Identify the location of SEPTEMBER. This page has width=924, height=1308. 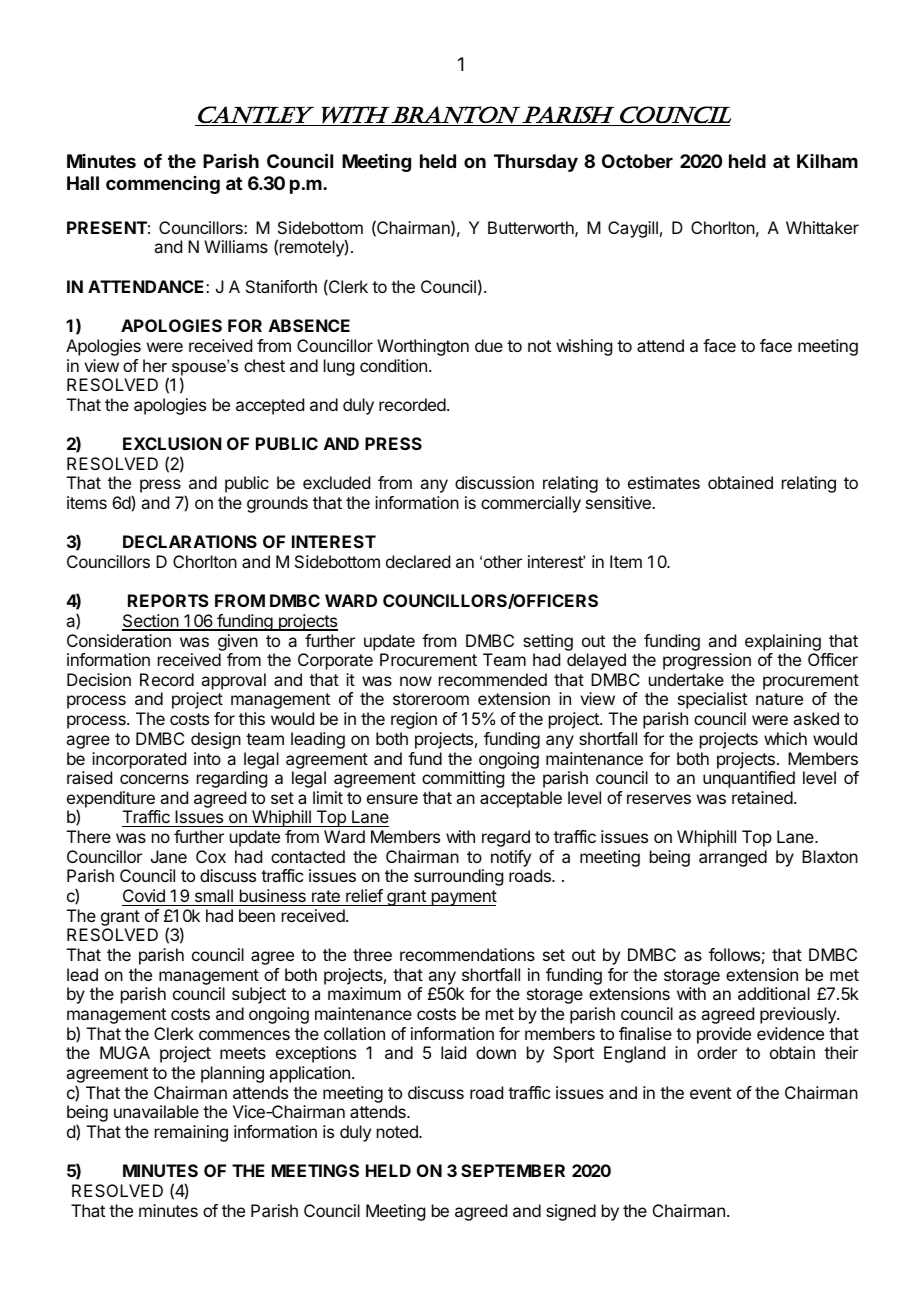
(513, 1170).
